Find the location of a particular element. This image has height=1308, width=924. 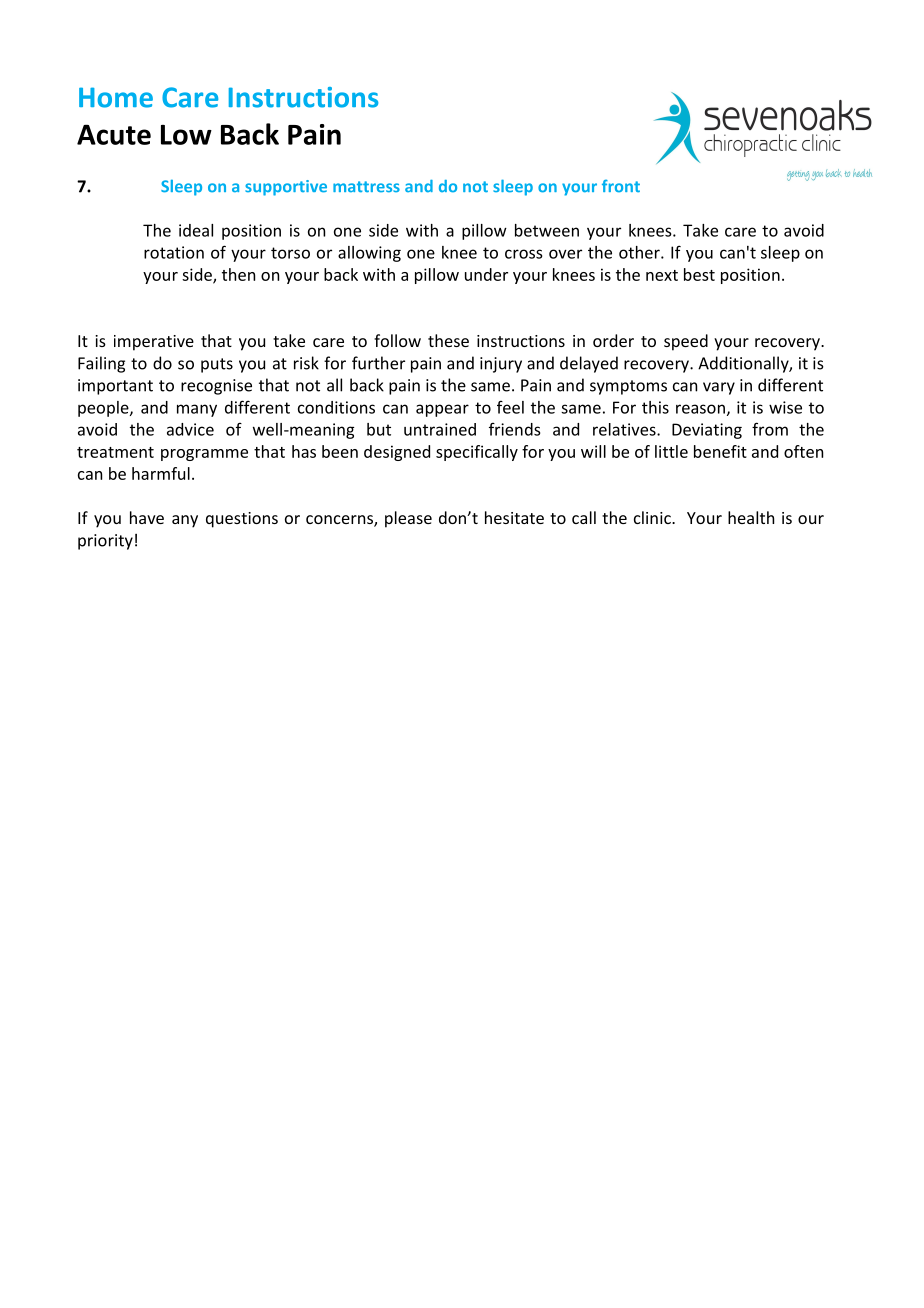

these is located at coordinates (448, 340).
